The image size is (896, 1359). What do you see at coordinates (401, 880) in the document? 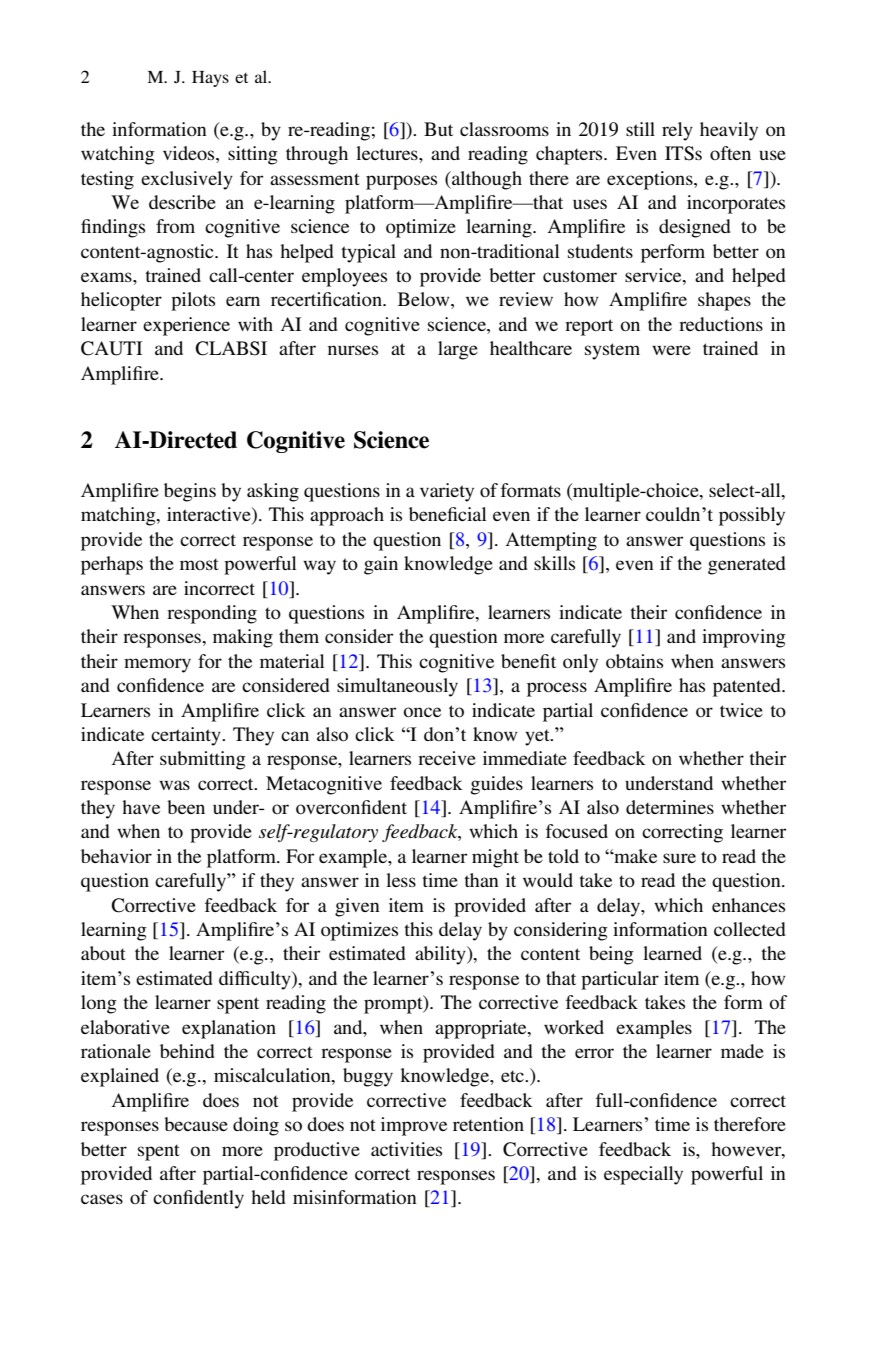
I see `less` at bounding box center [401, 880].
